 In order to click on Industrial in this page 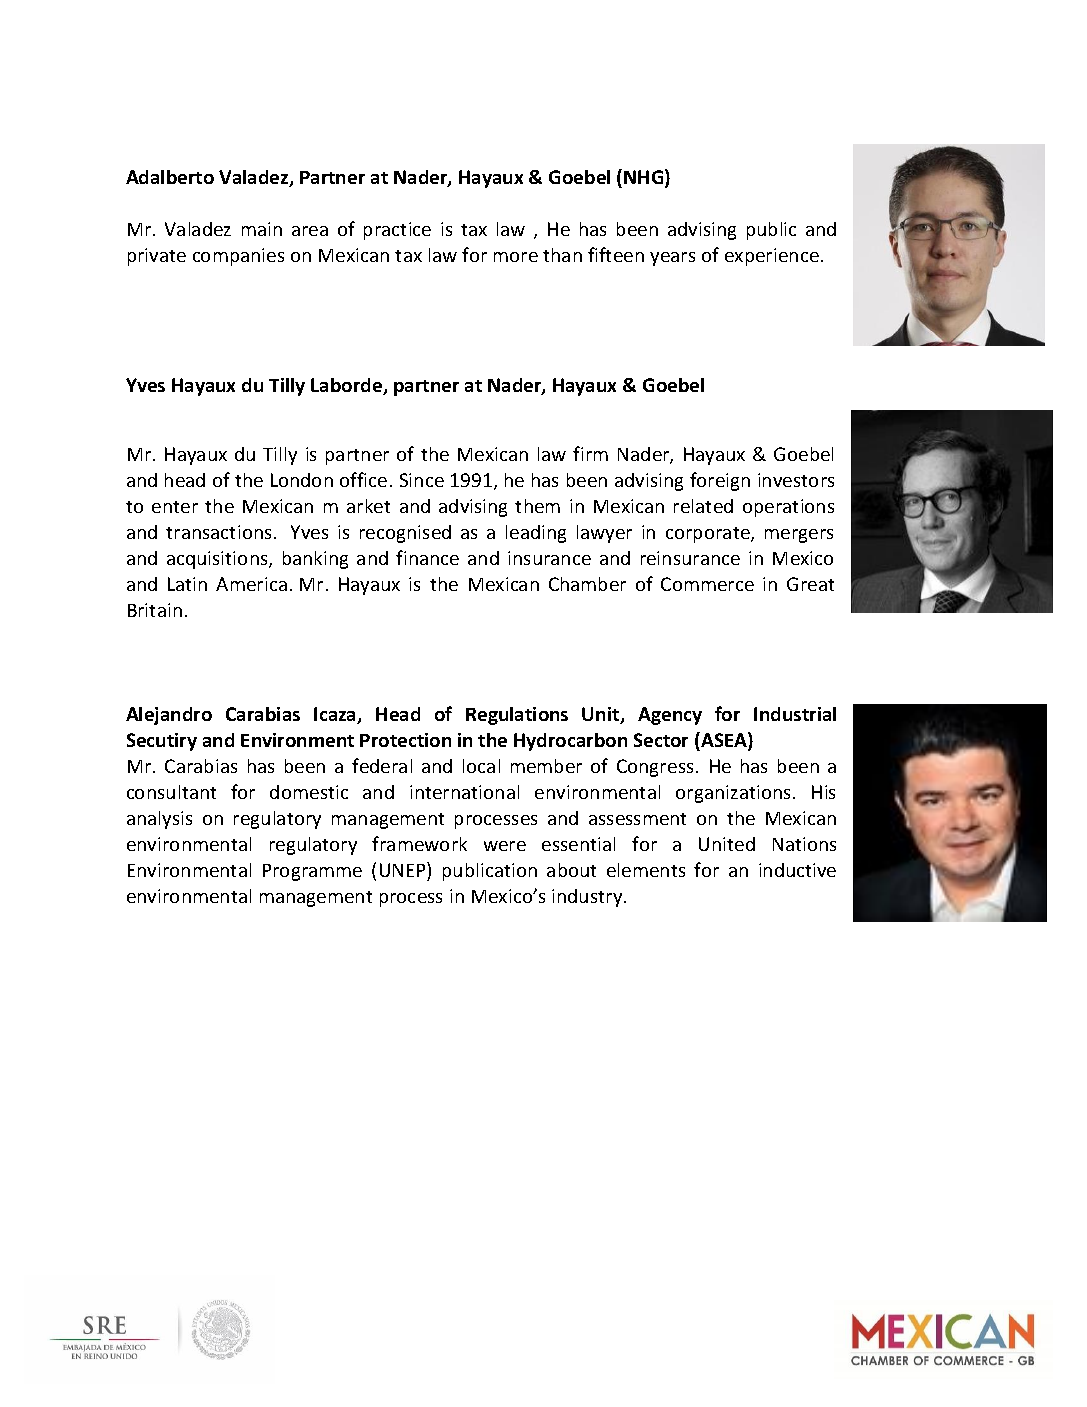, I will do `click(795, 714)`.
